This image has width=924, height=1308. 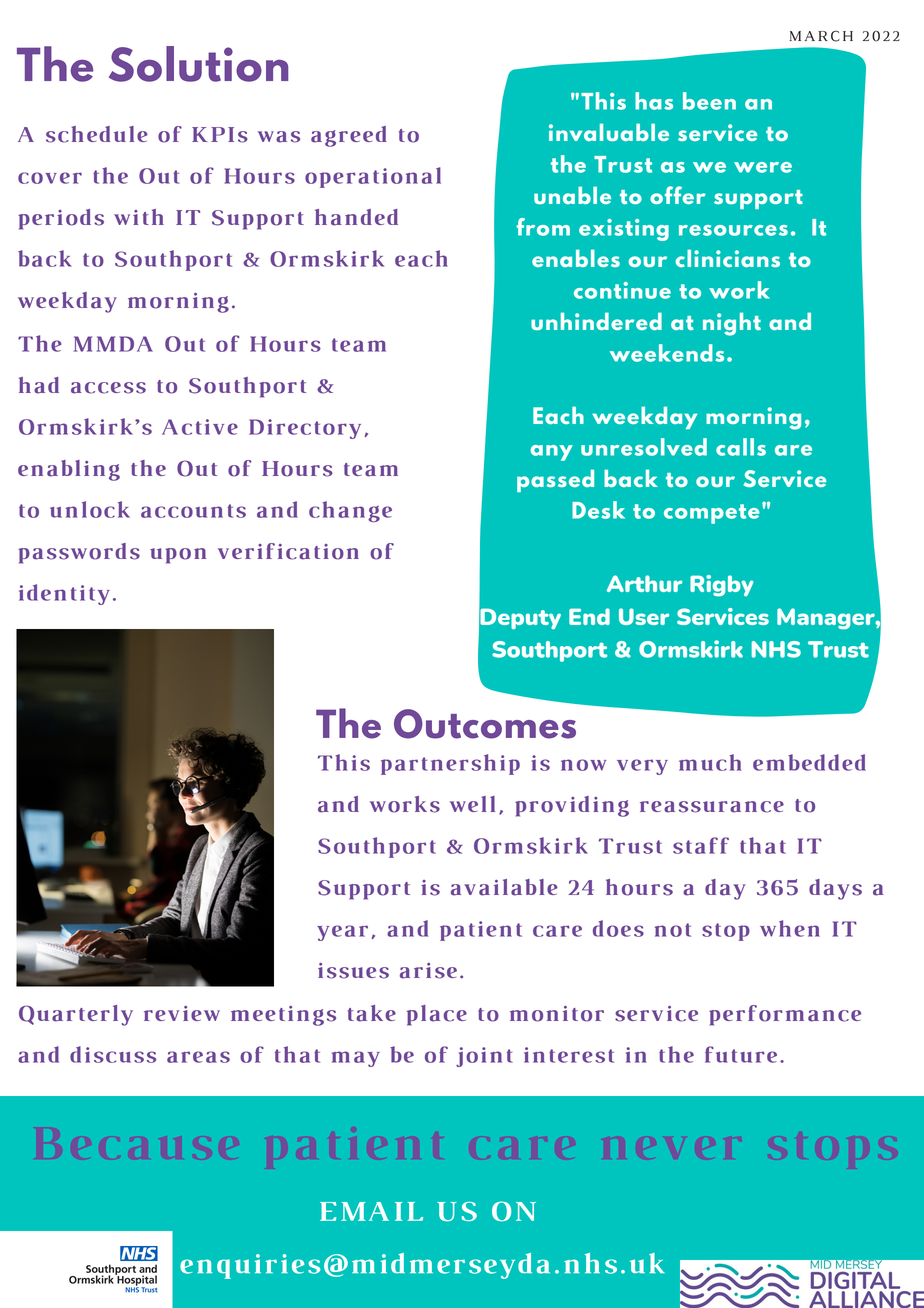 What do you see at coordinates (64, 594) in the image?
I see `identity` at bounding box center [64, 594].
